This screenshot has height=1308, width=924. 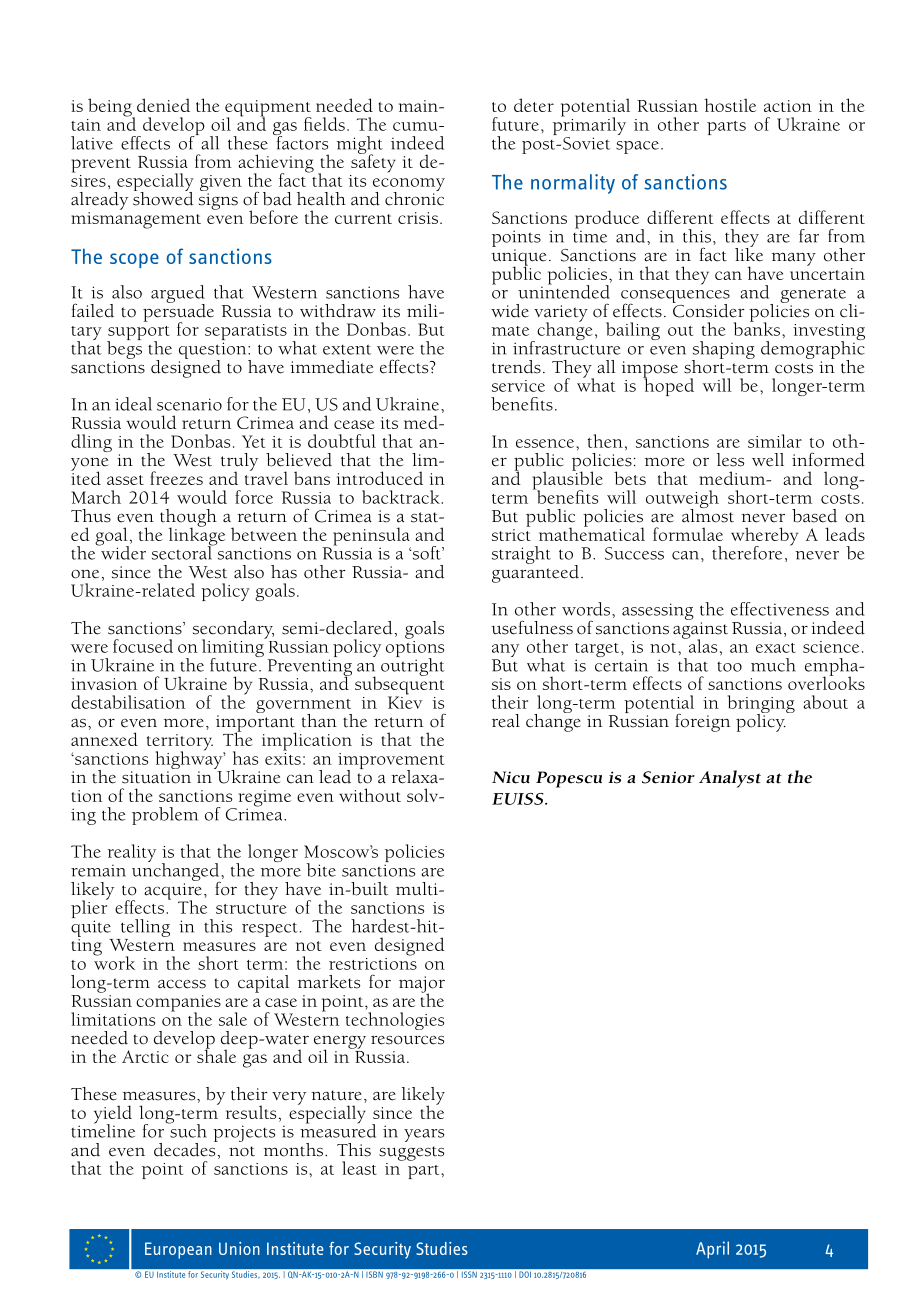 What do you see at coordinates (422, 985) in the screenshot?
I see `major` at bounding box center [422, 985].
